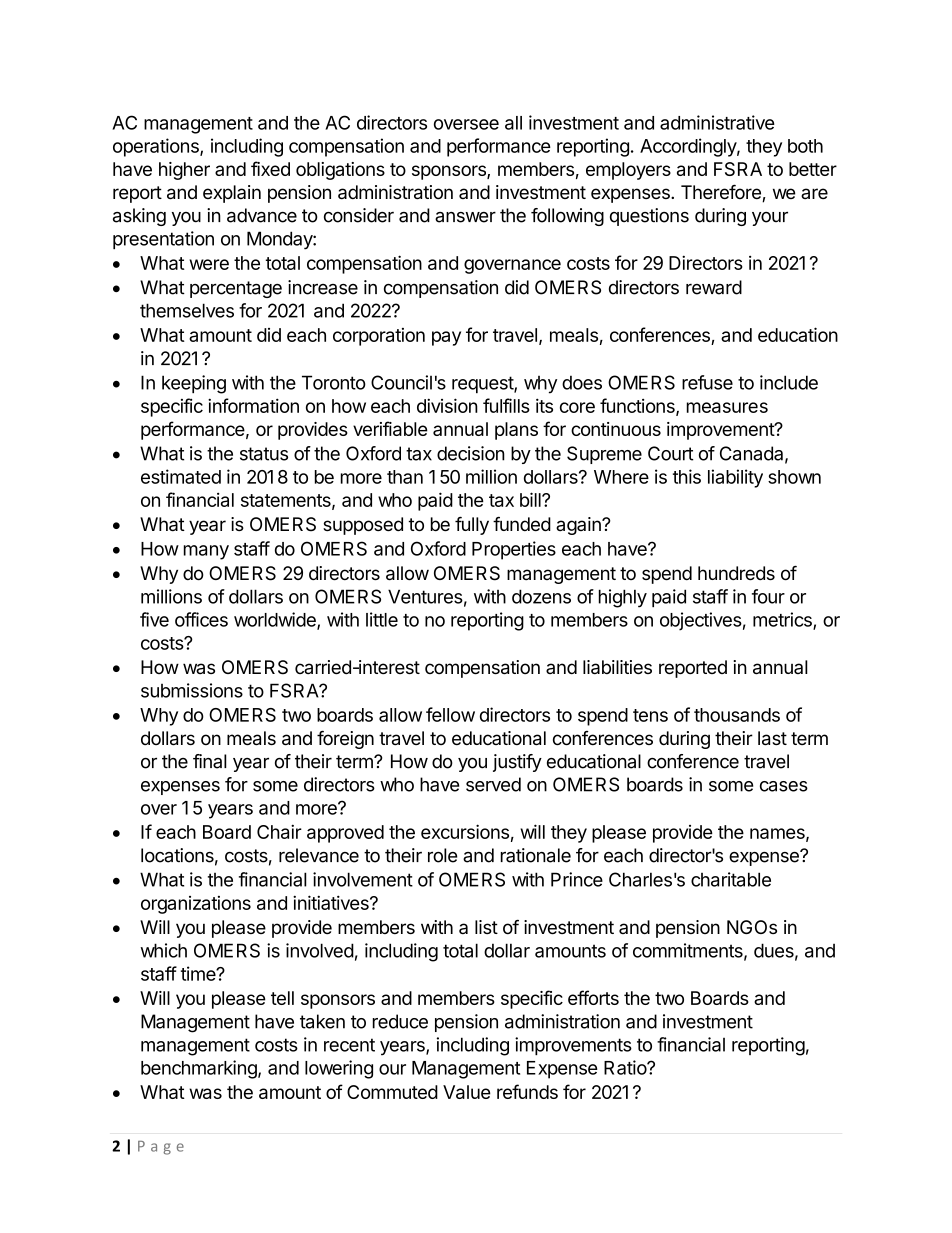 The image size is (952, 1233). Describe the element at coordinates (465, 217) in the document. I see `answer` at that location.
